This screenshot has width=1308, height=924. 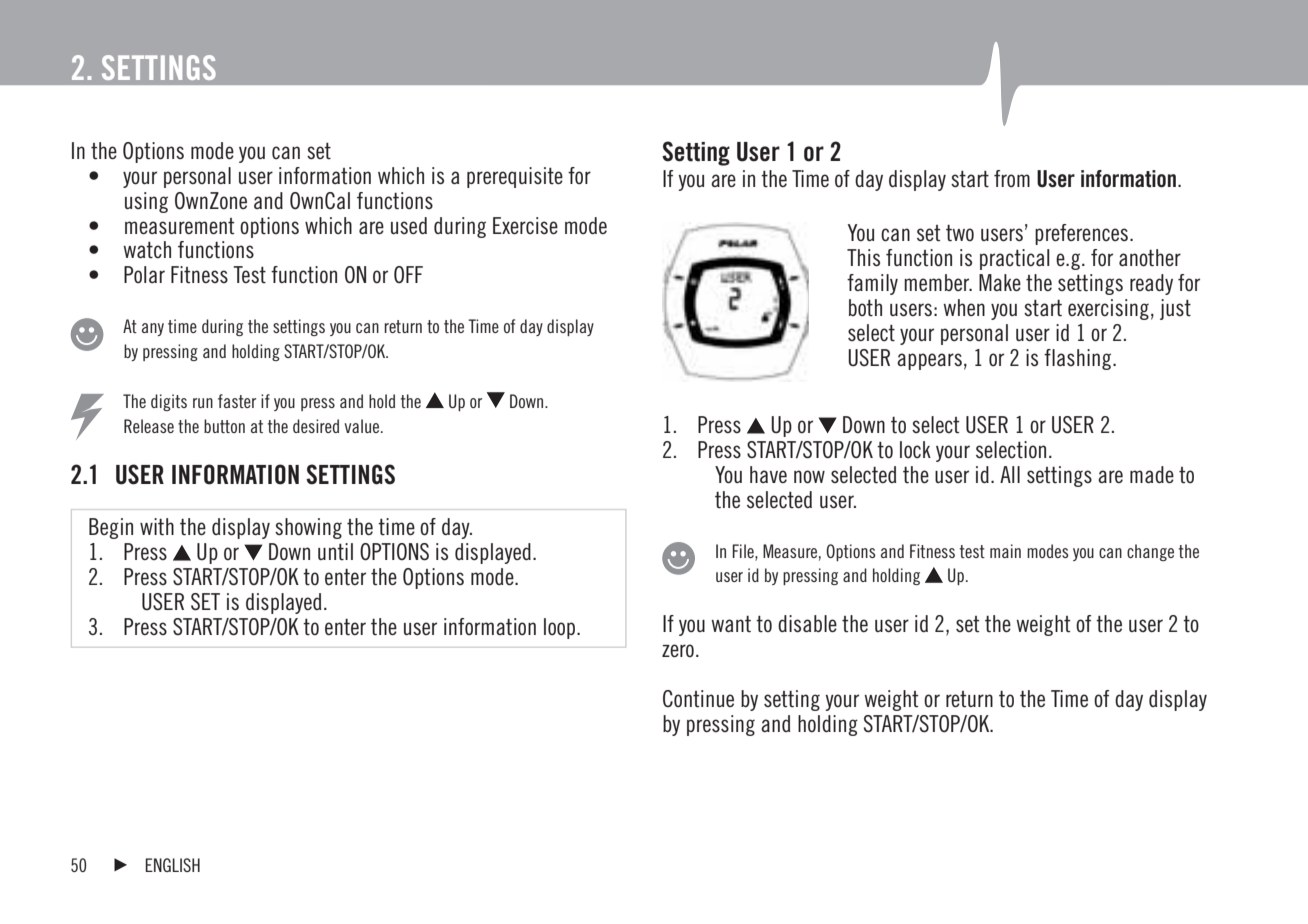 I want to click on faster, so click(x=237, y=401).
